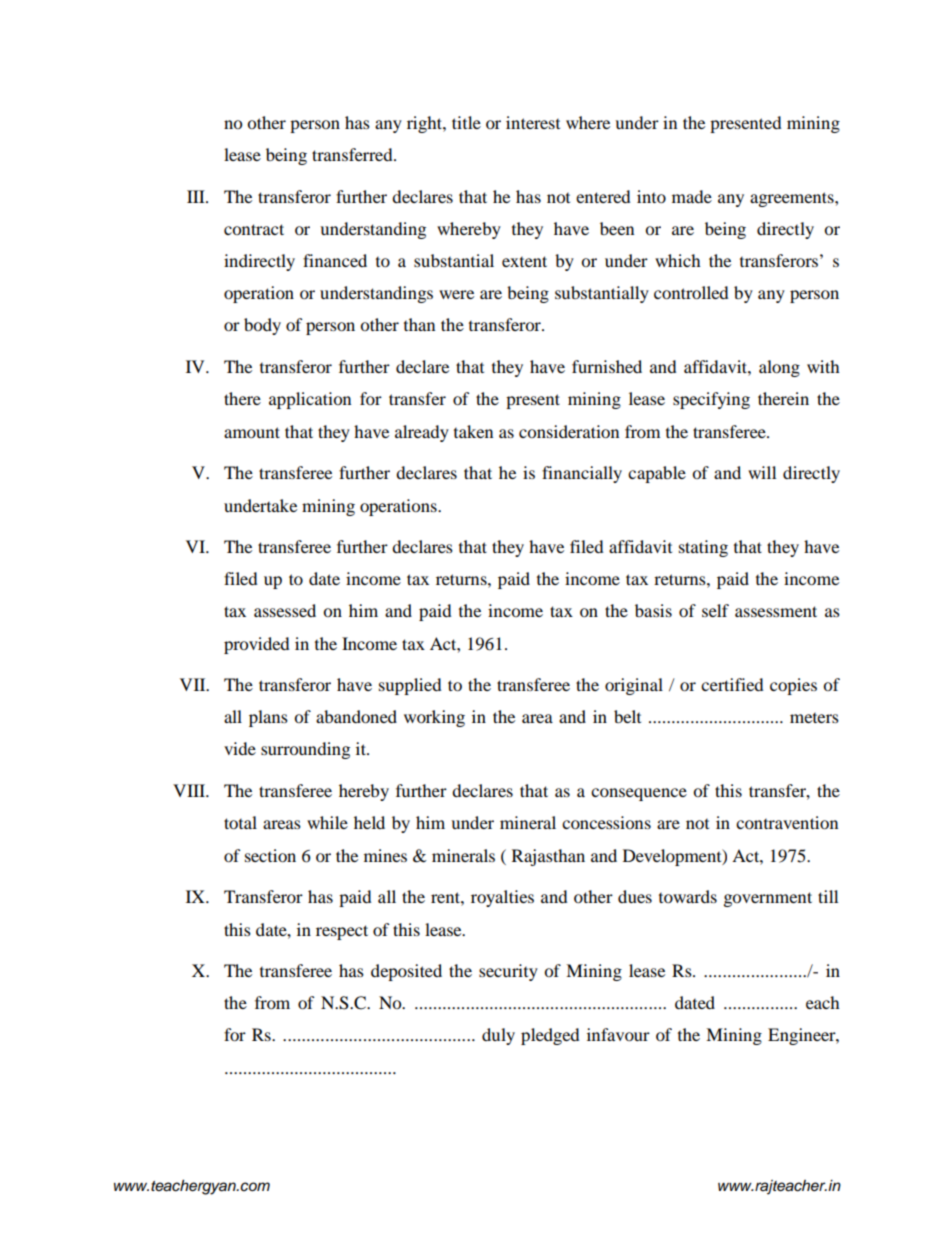 The height and width of the screenshot is (1233, 952). I want to click on interest, so click(533, 122).
